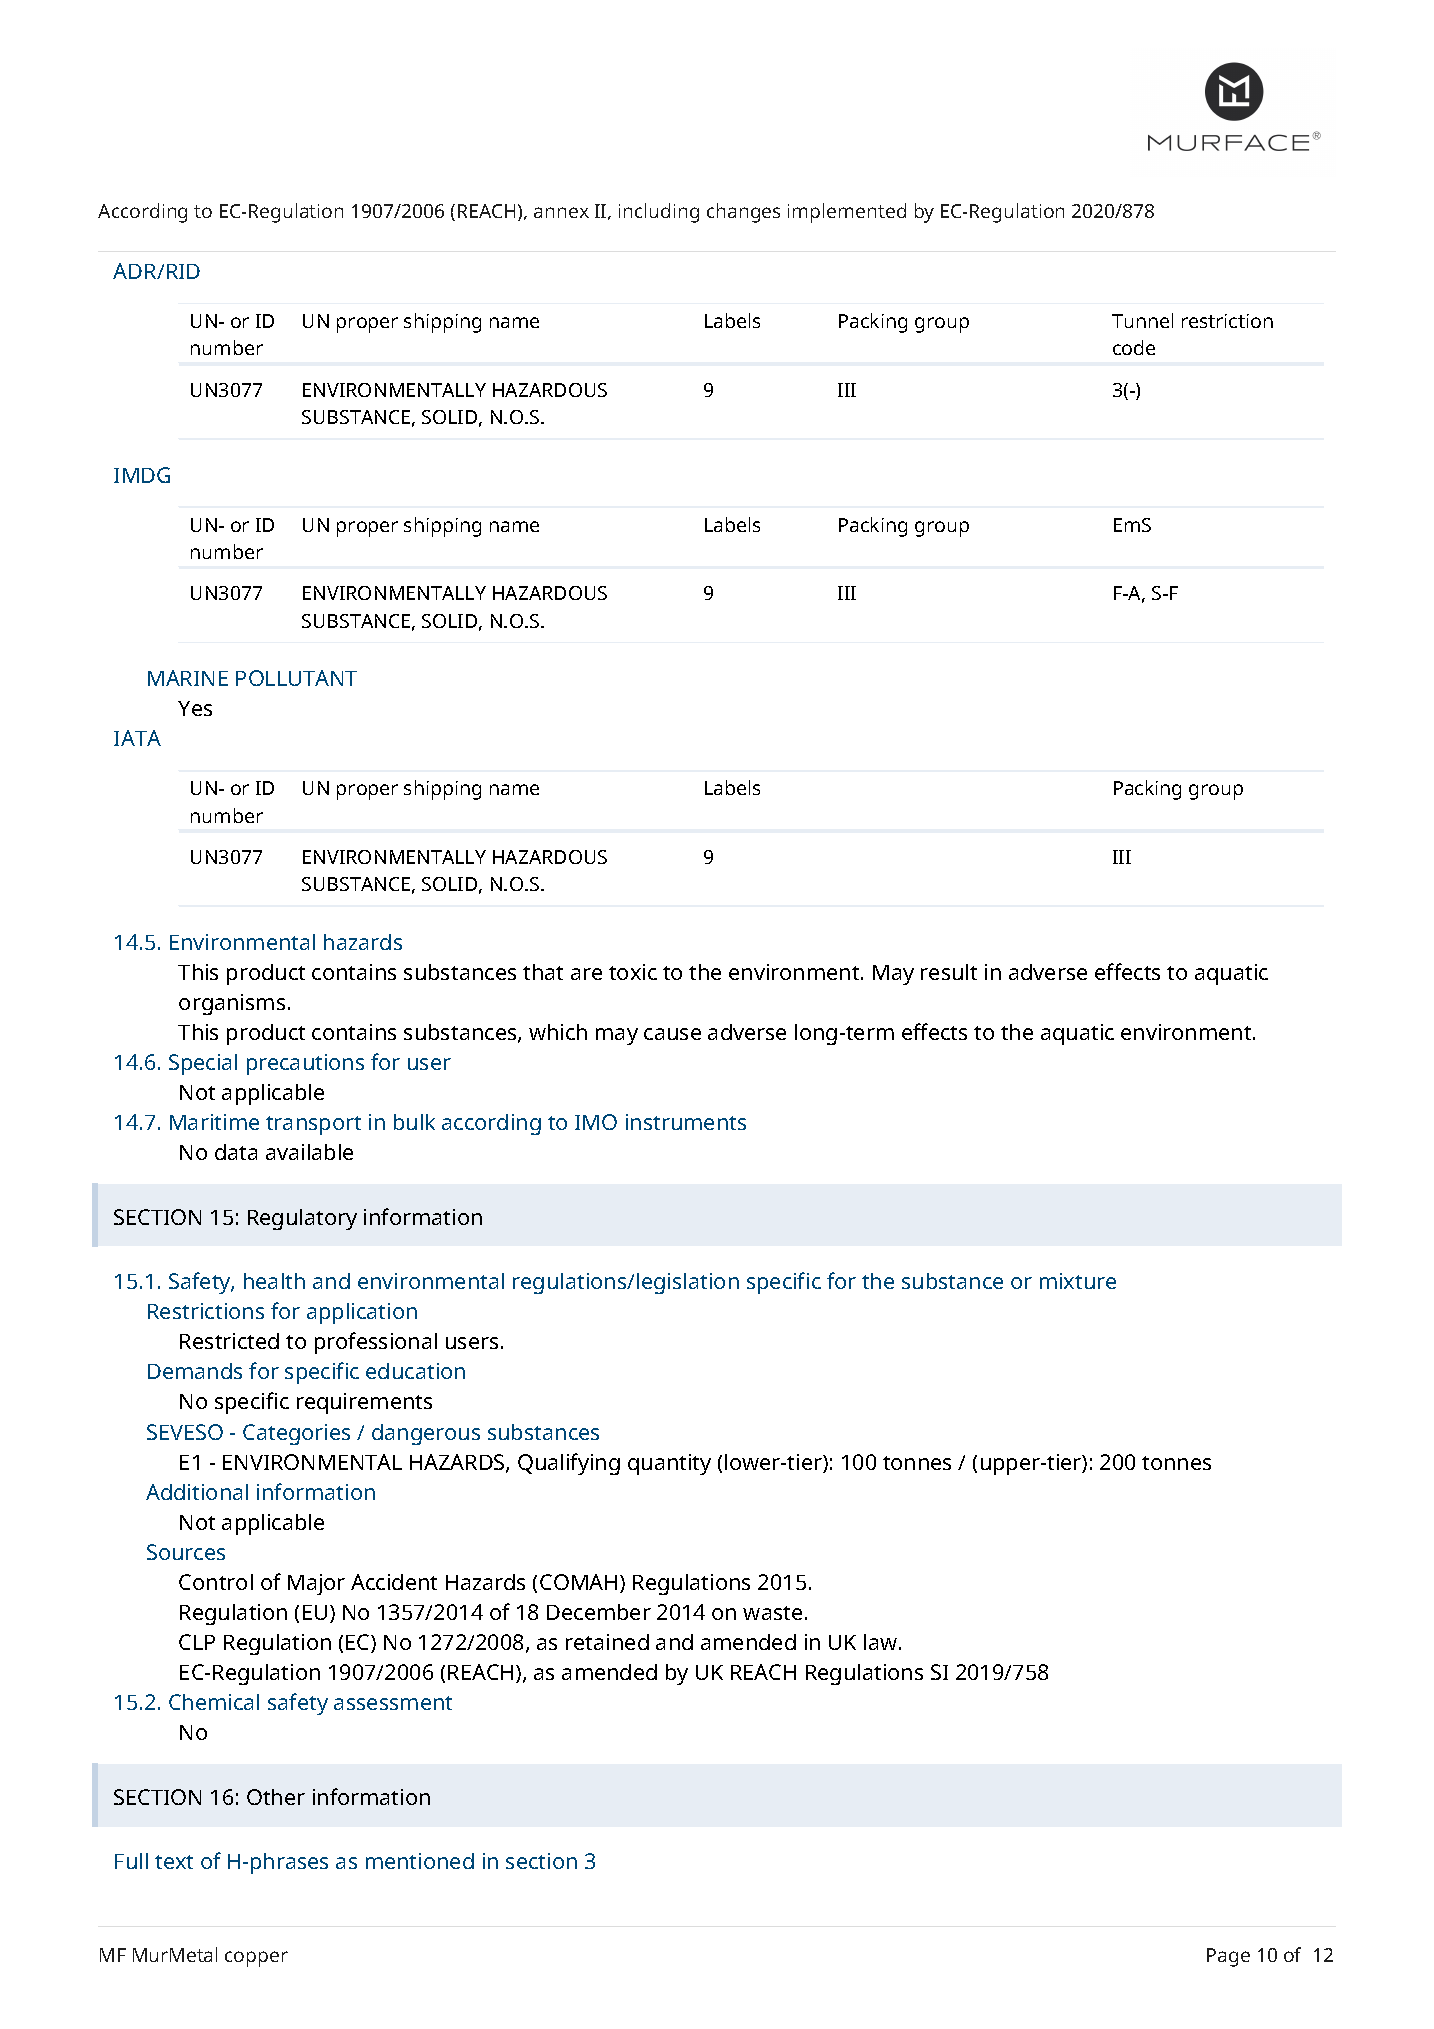  Describe the element at coordinates (305, 1064) in the document. I see `precautions` at that location.
